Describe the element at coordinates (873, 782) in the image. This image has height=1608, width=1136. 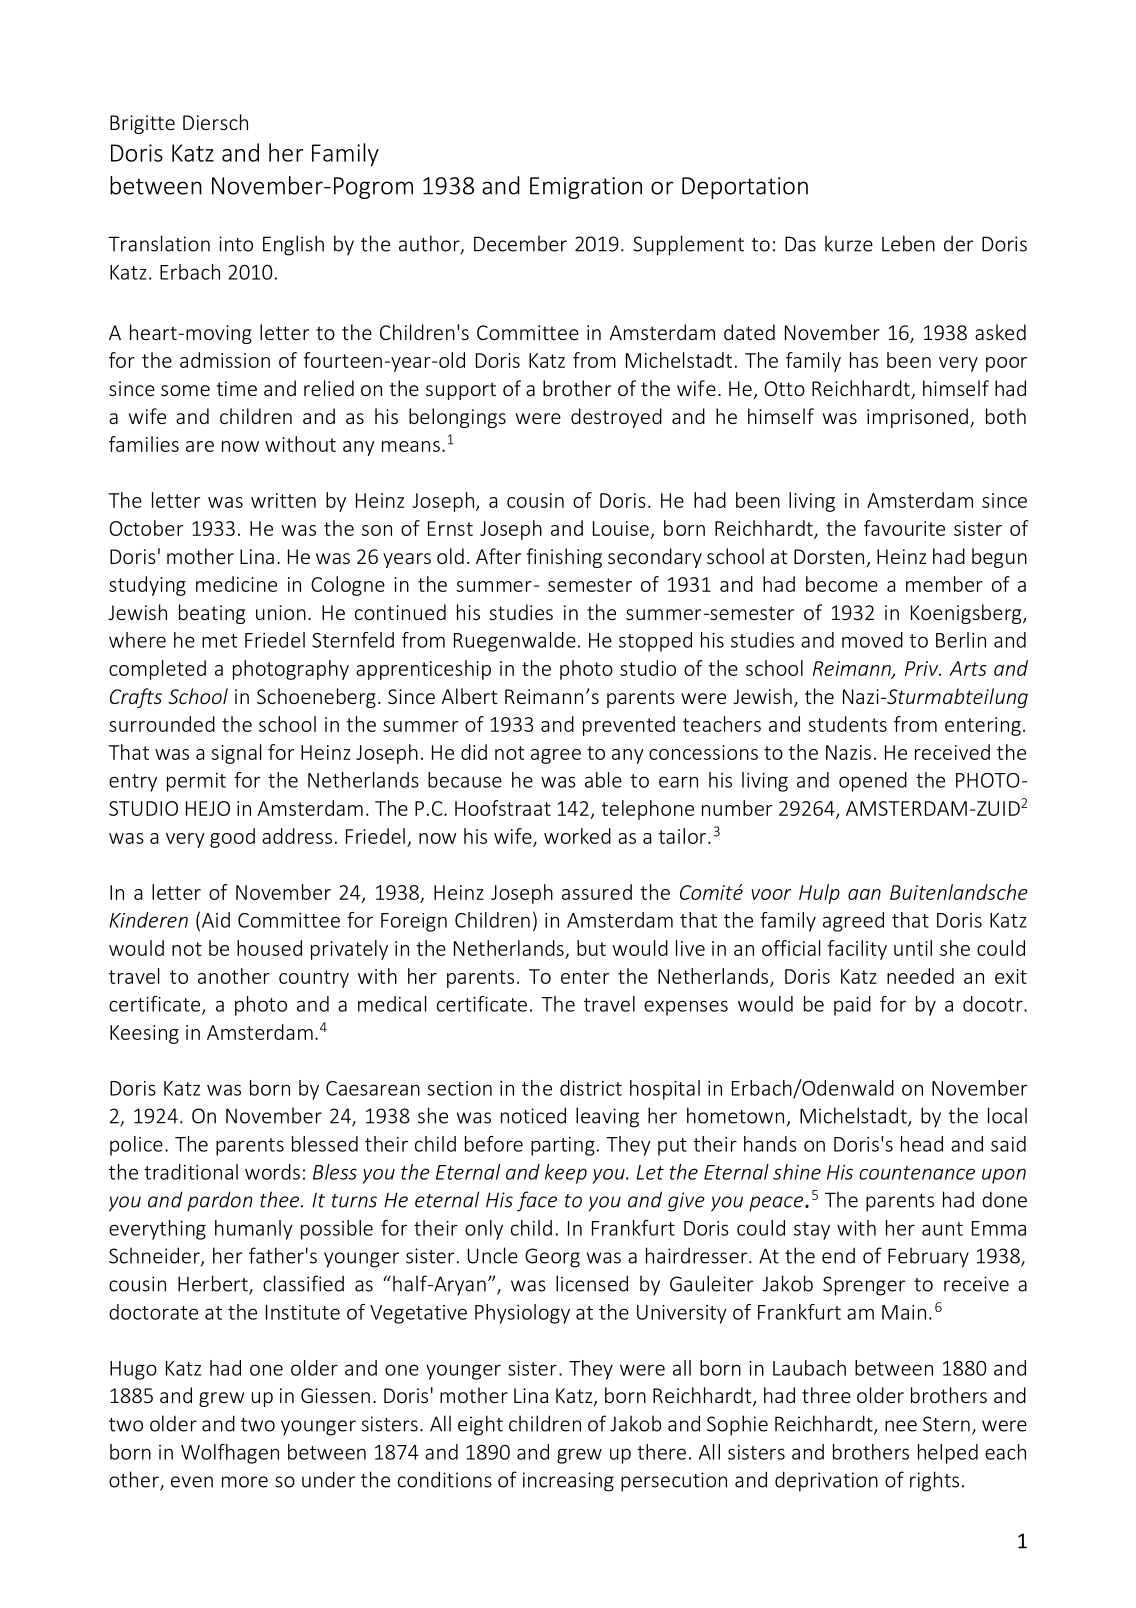
I see `opened` at that location.
